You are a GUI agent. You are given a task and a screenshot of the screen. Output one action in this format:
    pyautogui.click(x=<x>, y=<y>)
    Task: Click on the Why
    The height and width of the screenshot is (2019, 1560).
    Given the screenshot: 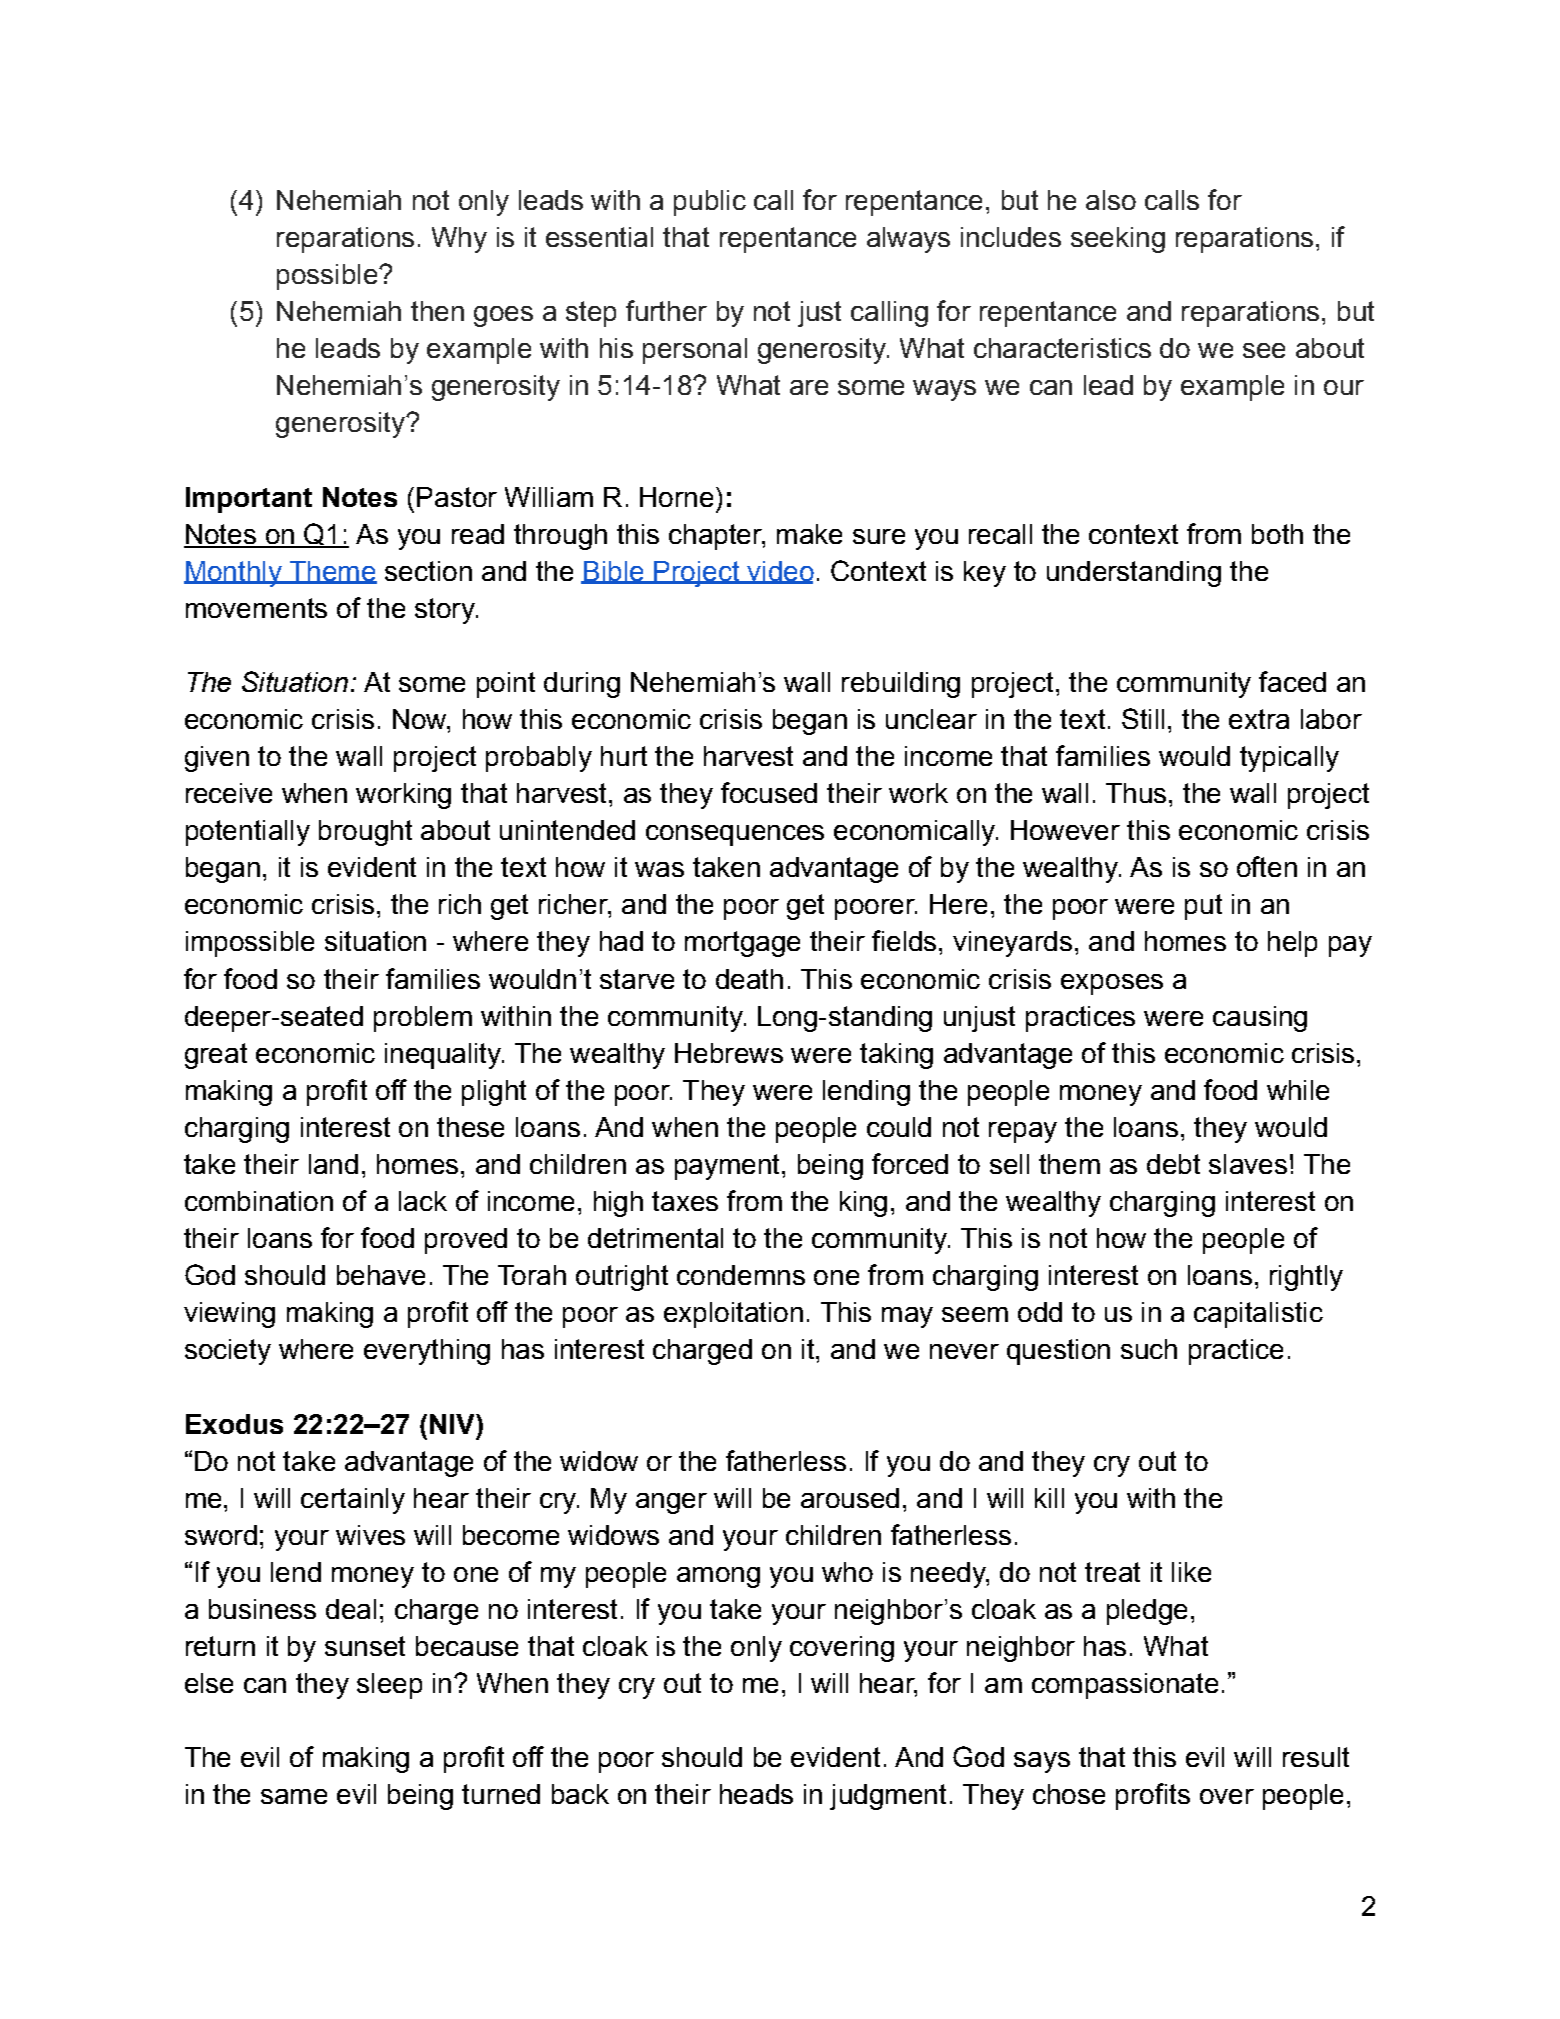 What is the action you would take?
    pyautogui.click(x=459, y=240)
